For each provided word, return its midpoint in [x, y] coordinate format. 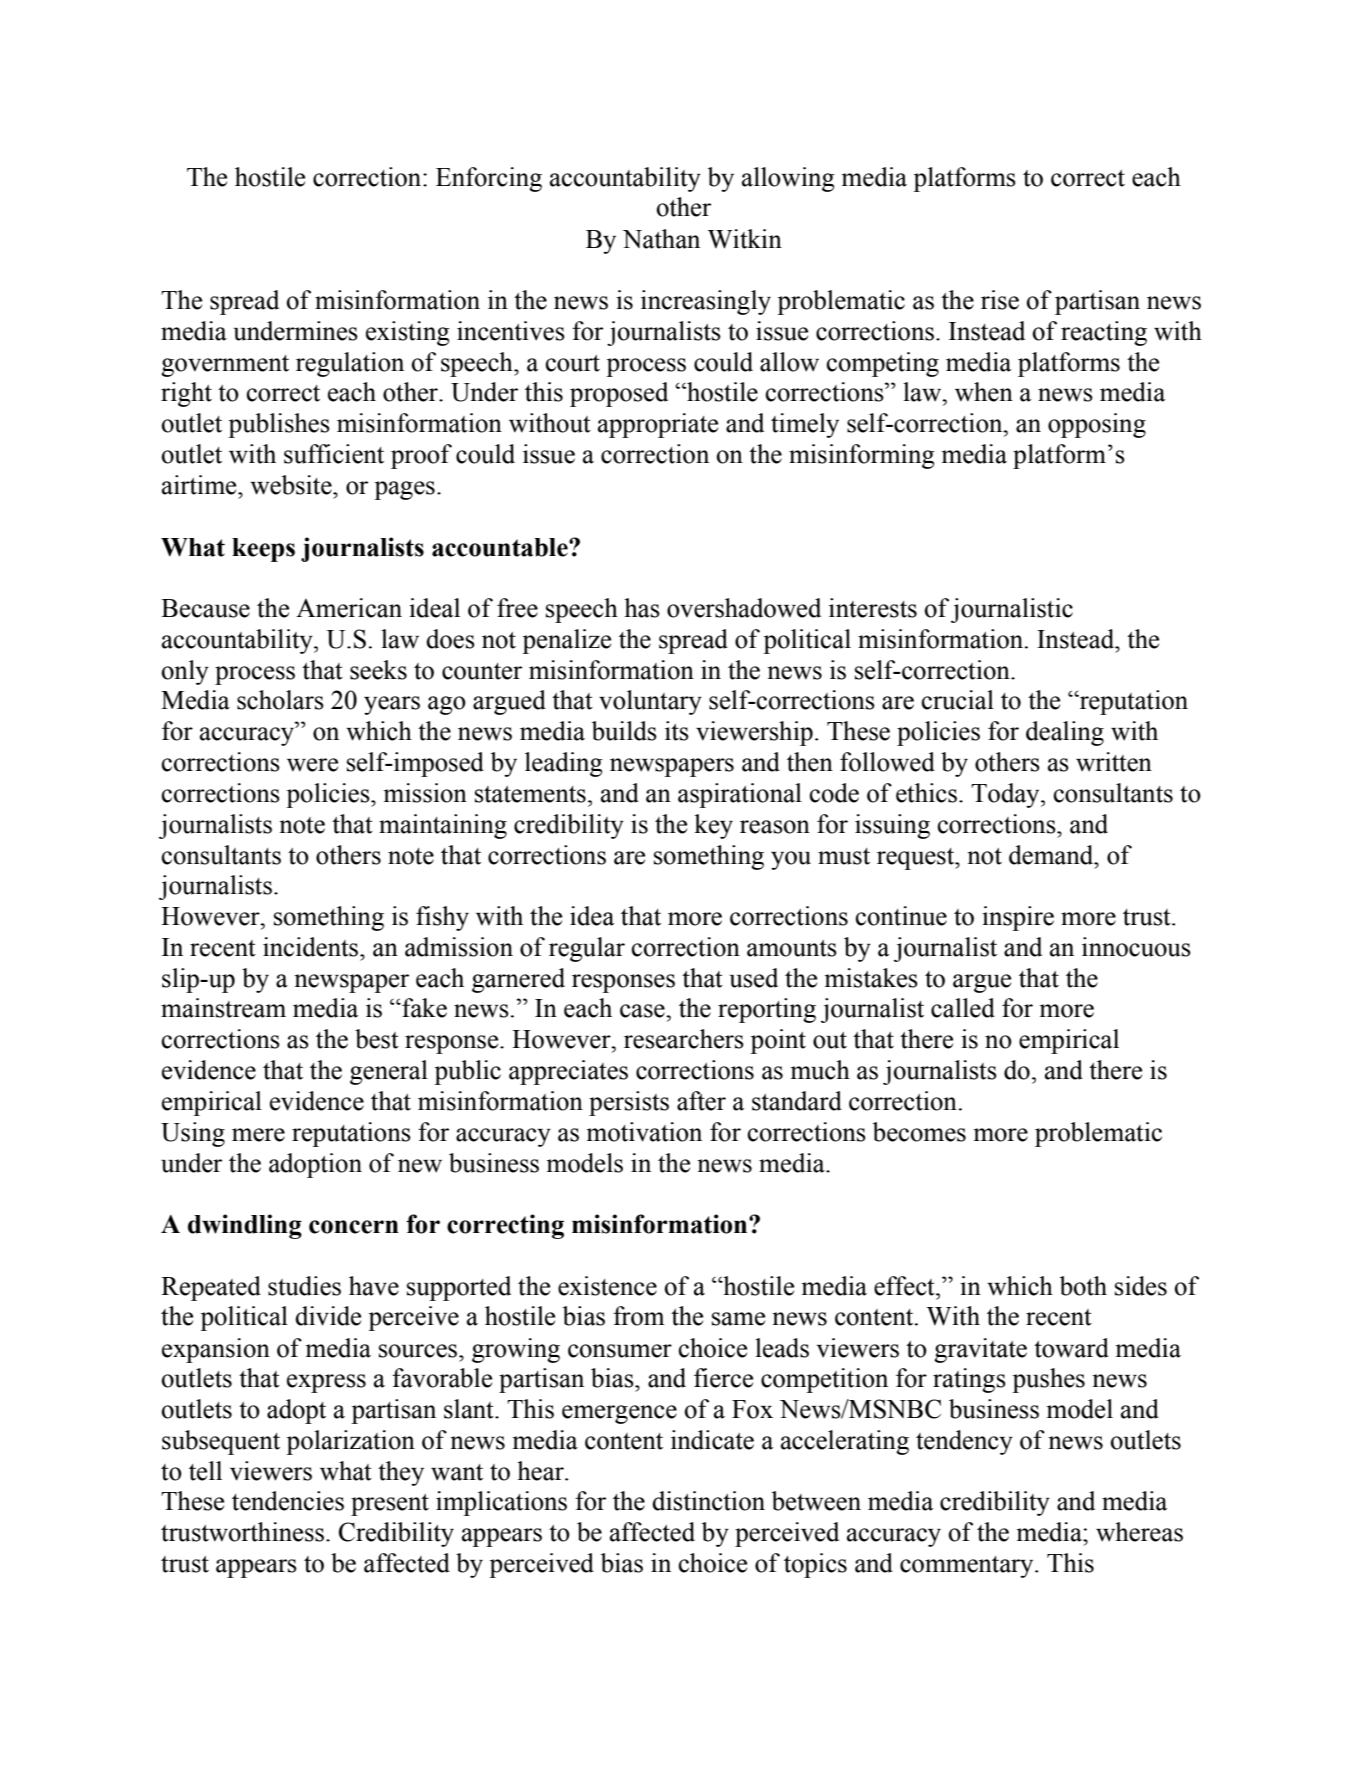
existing [408, 333]
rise [1000, 300]
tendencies [288, 1501]
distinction [708, 1501]
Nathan [661, 239]
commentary [968, 1567]
